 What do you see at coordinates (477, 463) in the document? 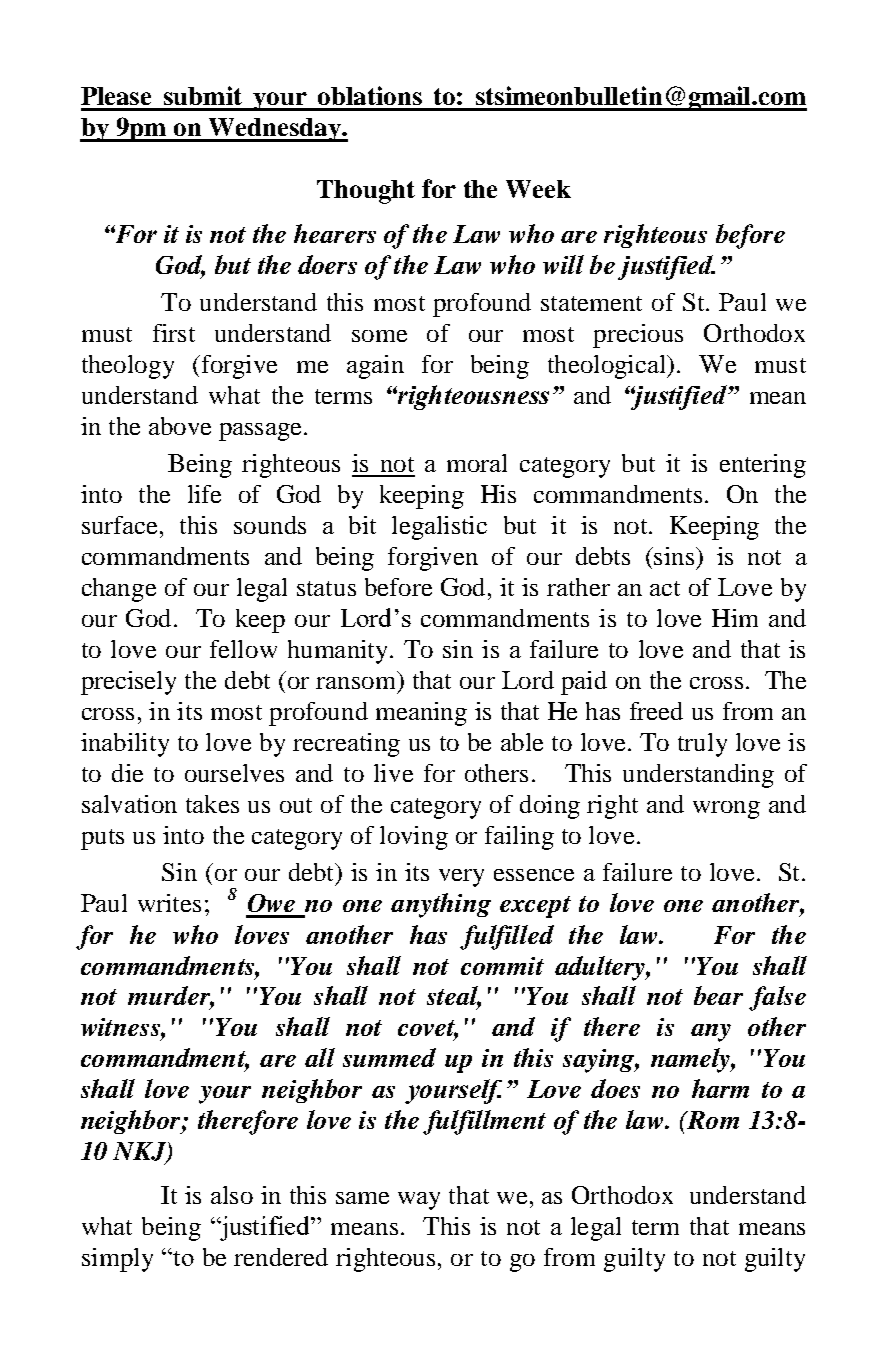
I see `moral` at bounding box center [477, 463].
